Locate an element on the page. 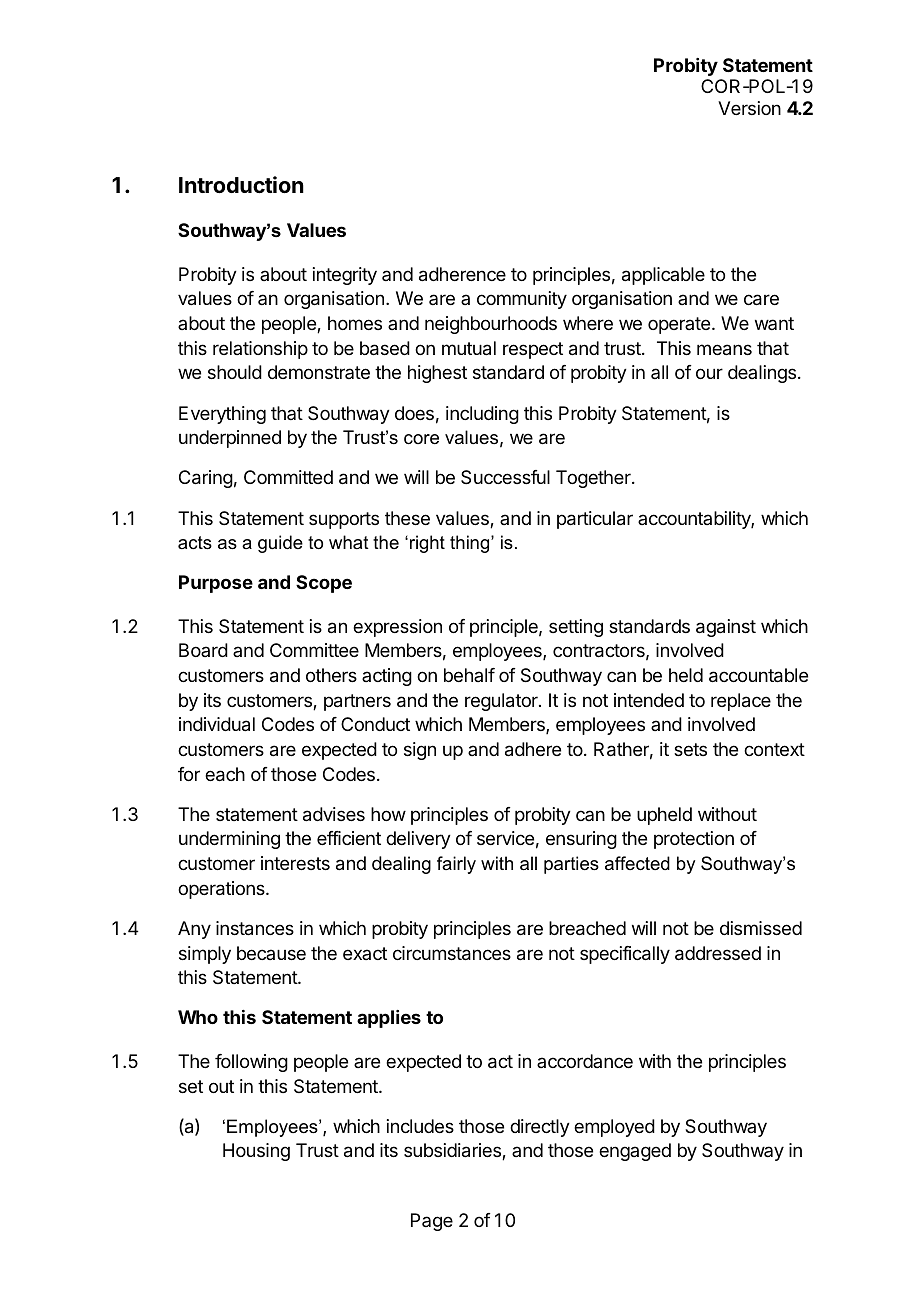  Committee is located at coordinates (314, 650).
